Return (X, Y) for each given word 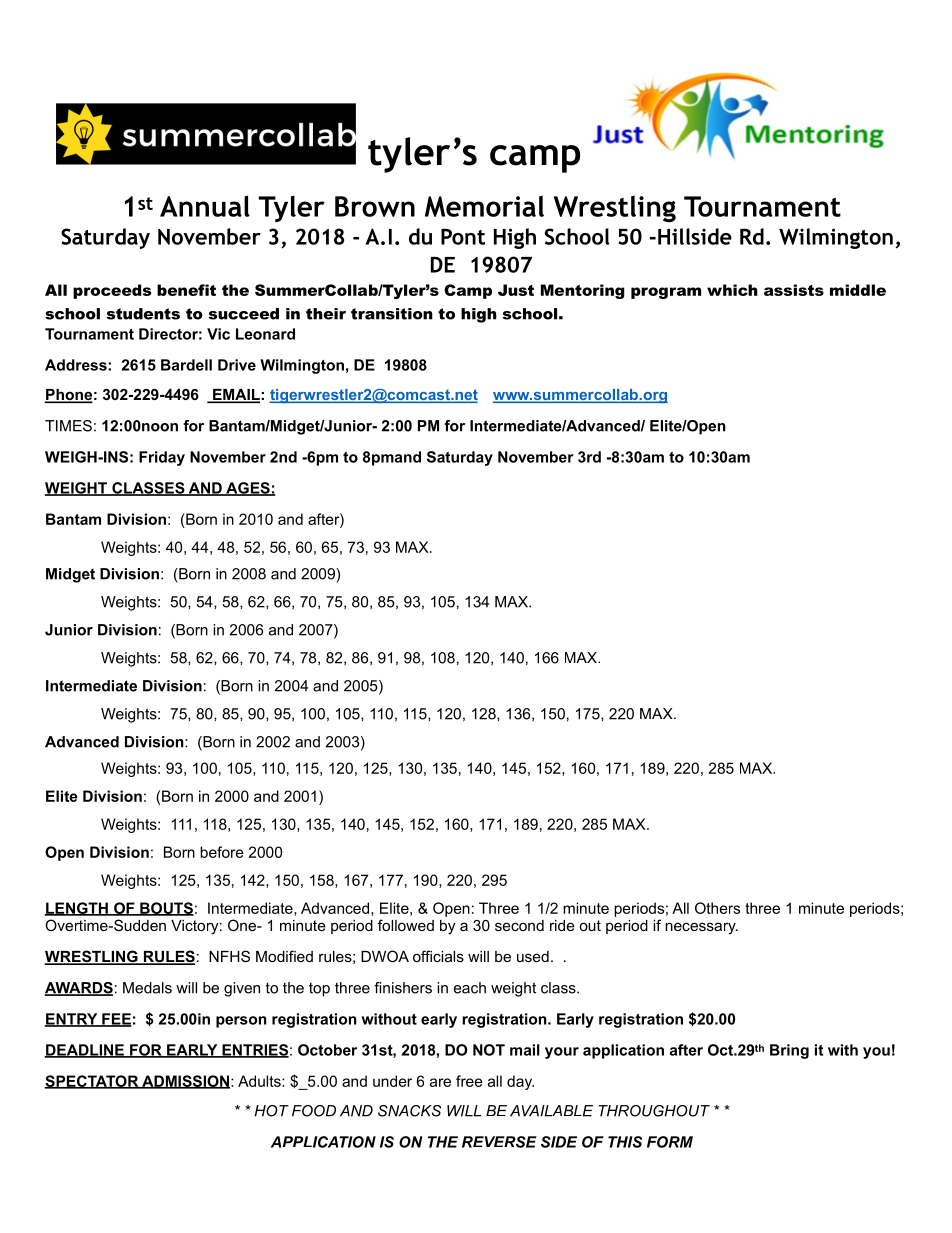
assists (794, 290)
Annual (205, 206)
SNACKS (409, 1111)
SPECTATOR (92, 1082)
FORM (670, 1142)
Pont (463, 236)
